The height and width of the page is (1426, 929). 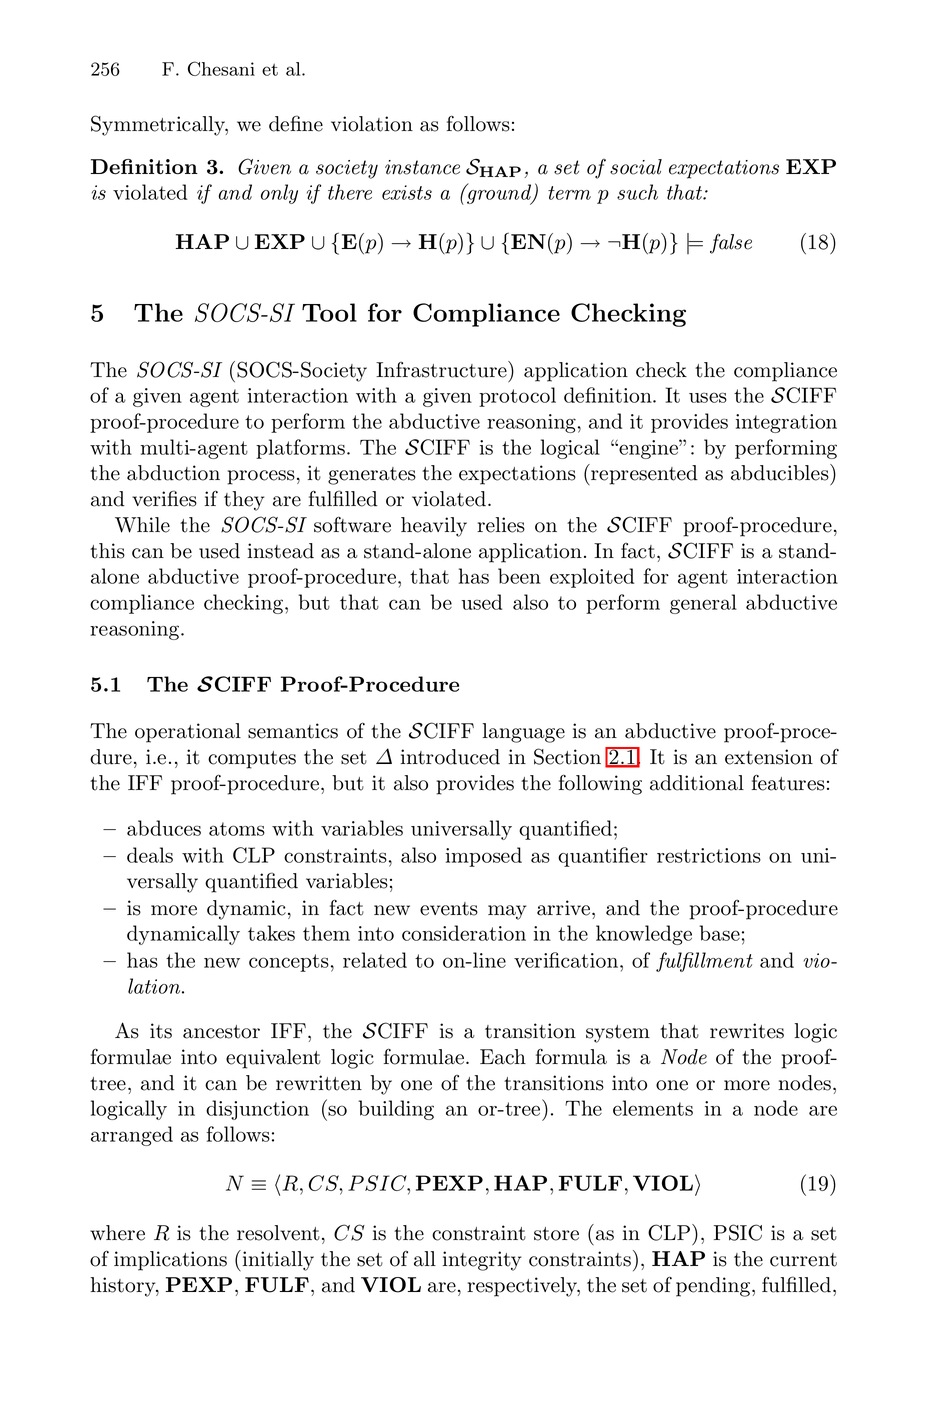 I want to click on only, so click(x=279, y=194).
